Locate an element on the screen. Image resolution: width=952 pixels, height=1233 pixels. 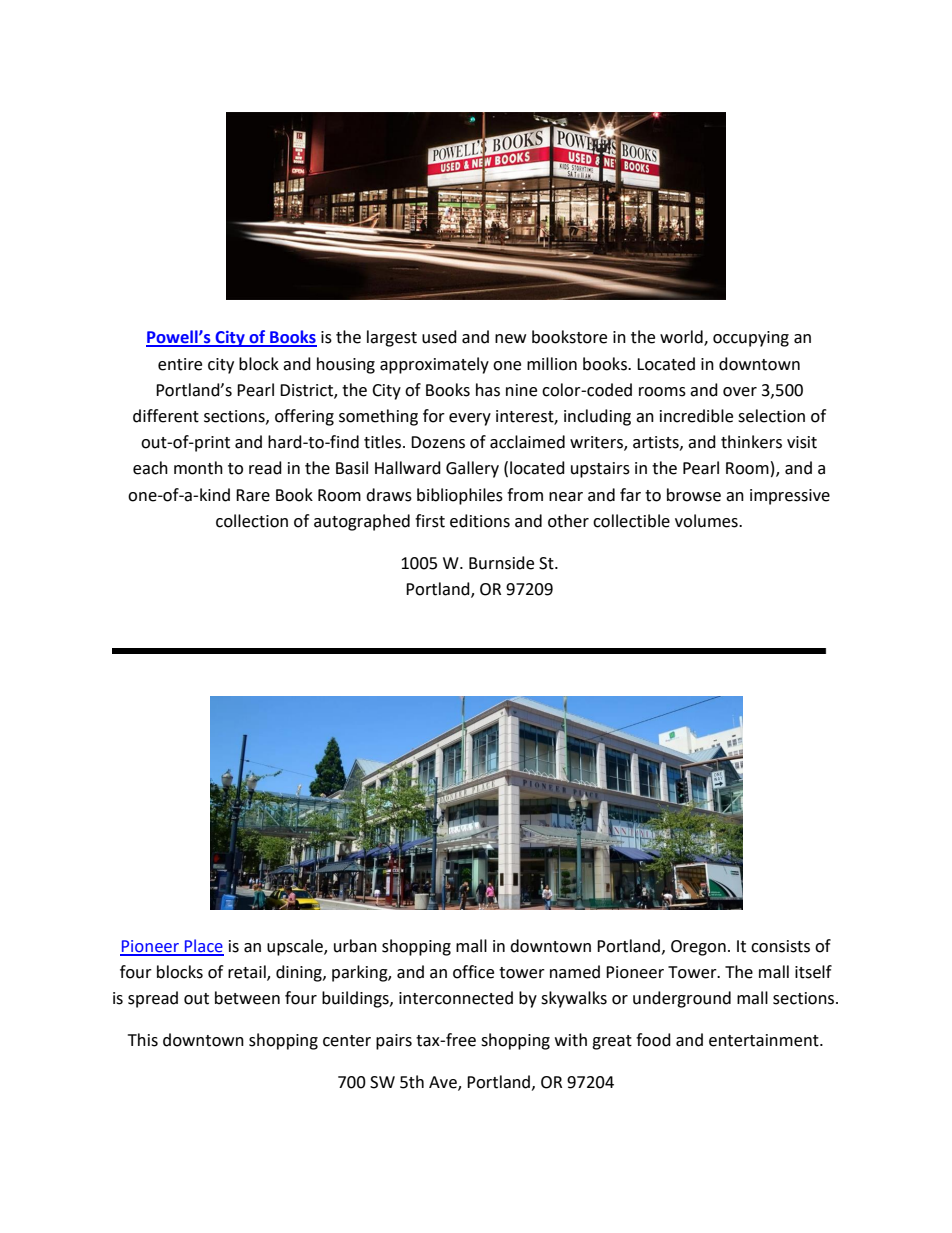
editions is located at coordinates (480, 521).
